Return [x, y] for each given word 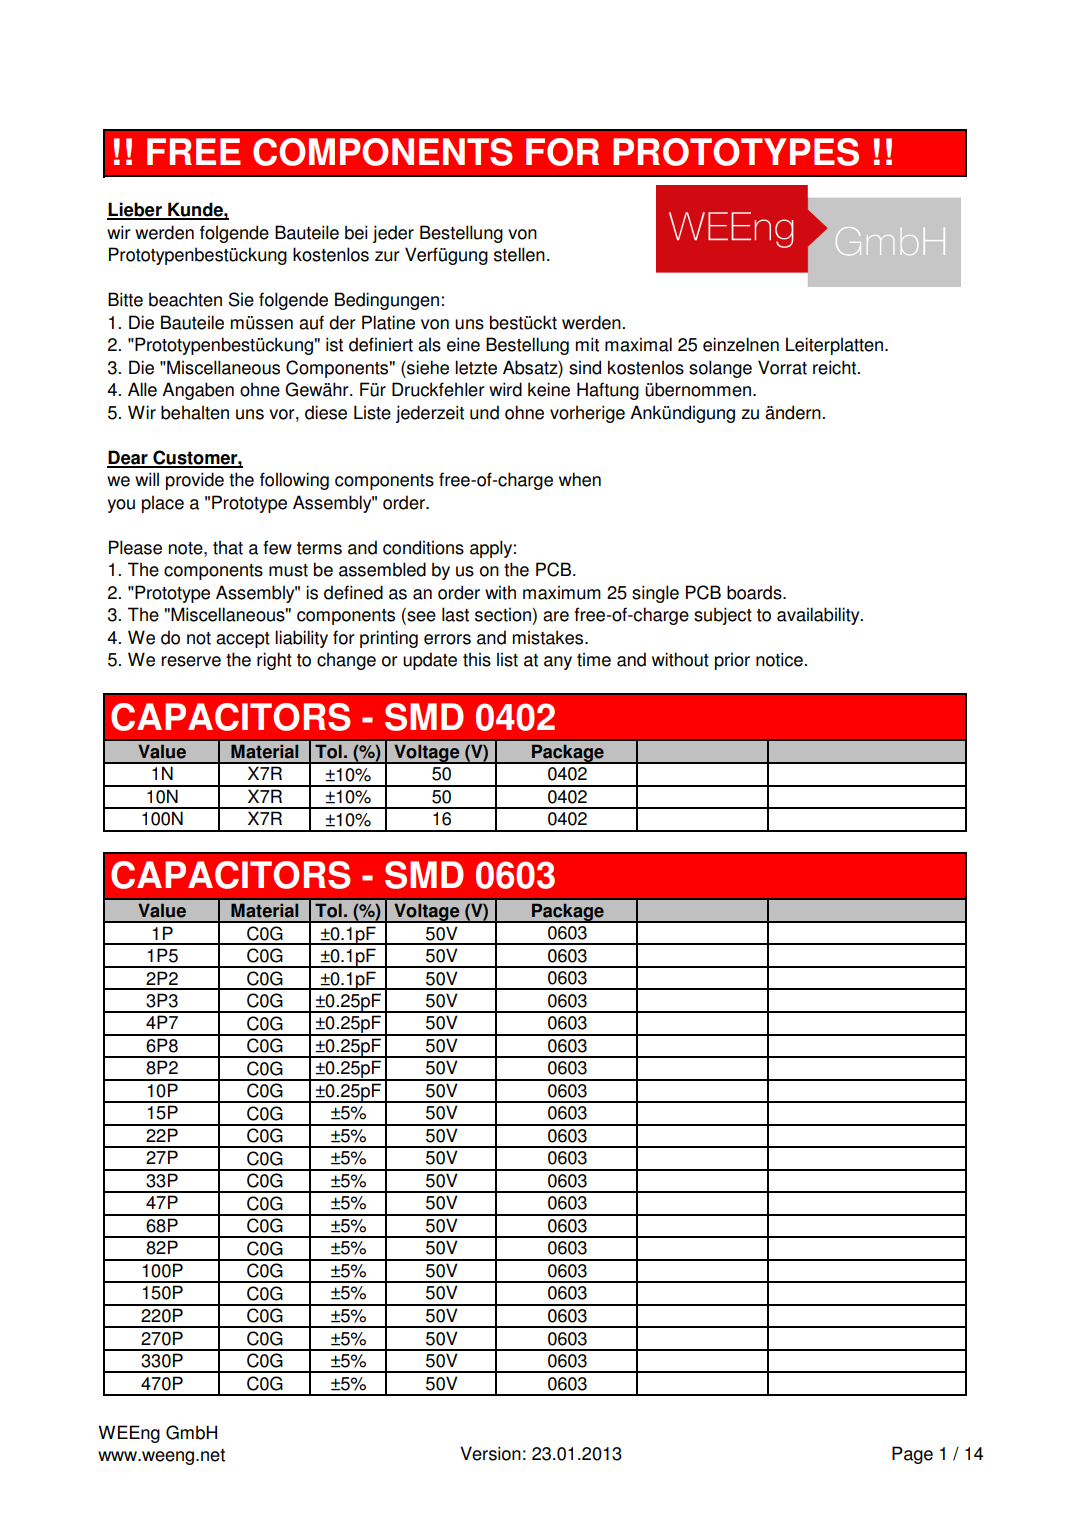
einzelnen [741, 344]
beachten [185, 299]
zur [387, 256]
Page [912, 1455]
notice [780, 659]
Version [490, 1453]
